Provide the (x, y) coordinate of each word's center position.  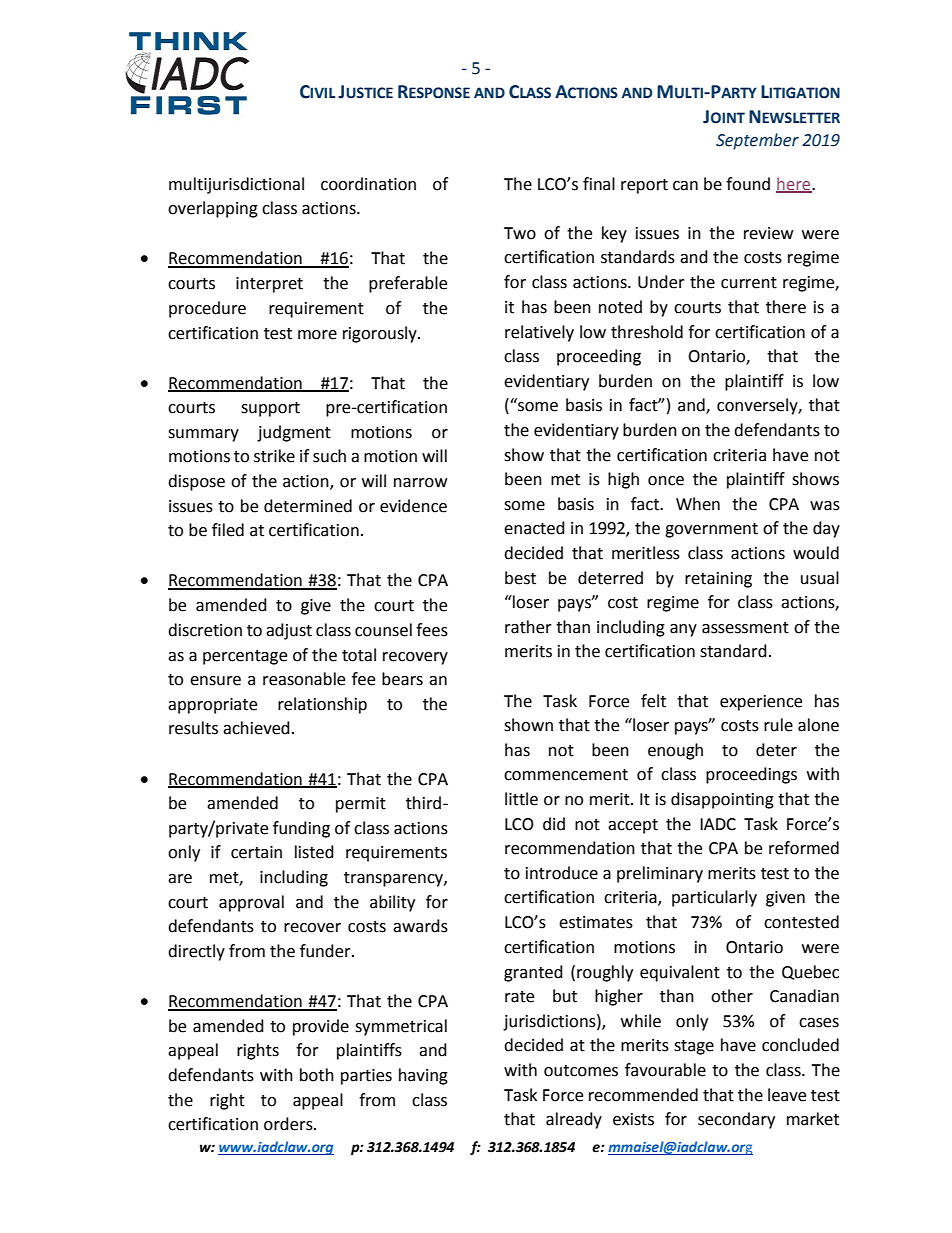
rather (528, 627)
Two (520, 233)
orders (289, 1124)
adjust (289, 631)
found (748, 184)
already (574, 1120)
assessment (745, 628)
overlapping (213, 209)
